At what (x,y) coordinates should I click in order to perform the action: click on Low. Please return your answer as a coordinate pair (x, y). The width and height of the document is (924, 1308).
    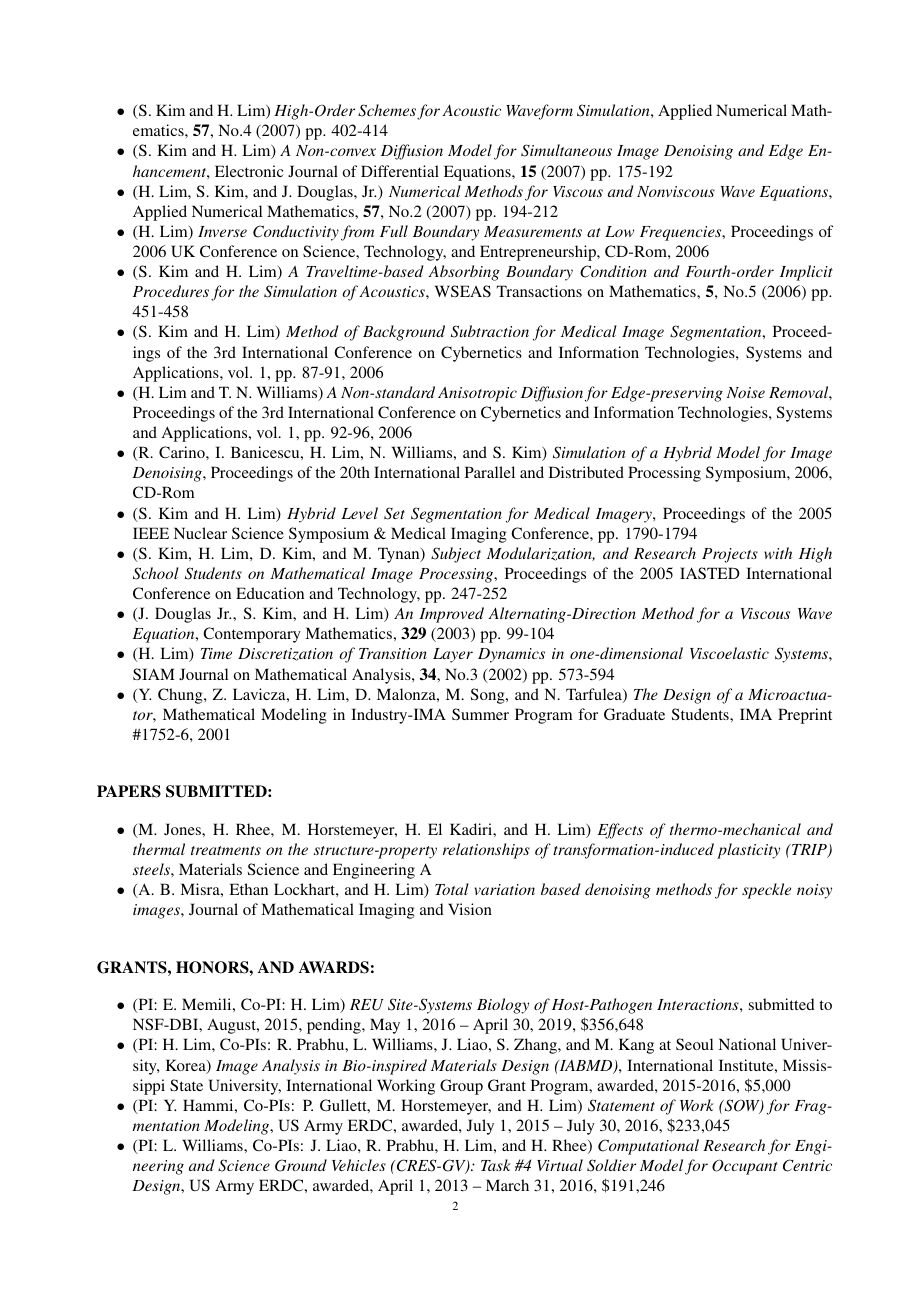
    Looking at the image, I should click on (619, 231).
